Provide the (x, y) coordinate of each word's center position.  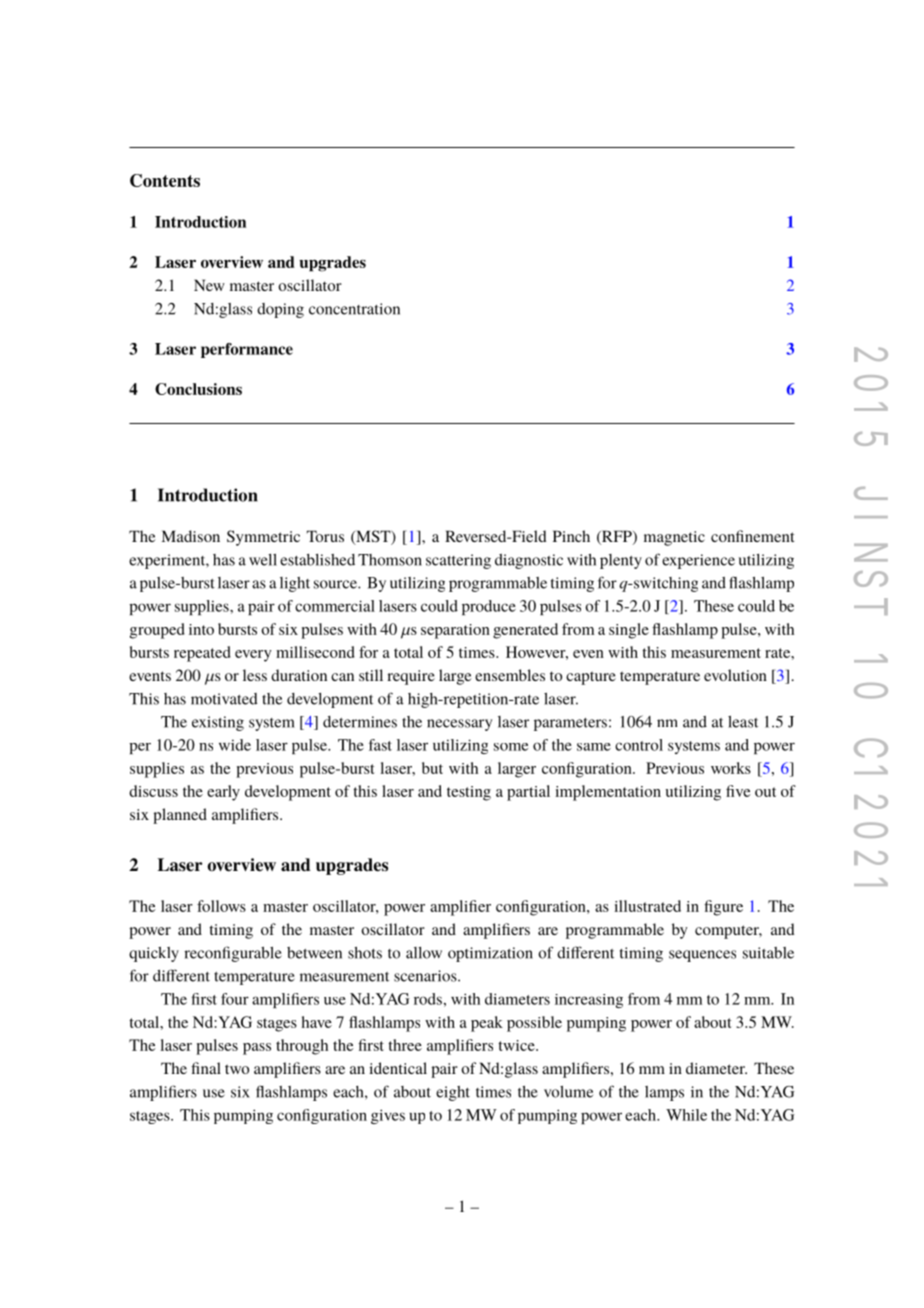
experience (698, 561)
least (743, 722)
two (237, 1069)
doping (280, 310)
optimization (490, 954)
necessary (459, 725)
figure (723, 908)
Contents (165, 180)
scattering (458, 561)
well (263, 560)
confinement (752, 536)
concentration (354, 309)
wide (235, 745)
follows (221, 906)
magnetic (674, 538)
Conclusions (198, 389)
